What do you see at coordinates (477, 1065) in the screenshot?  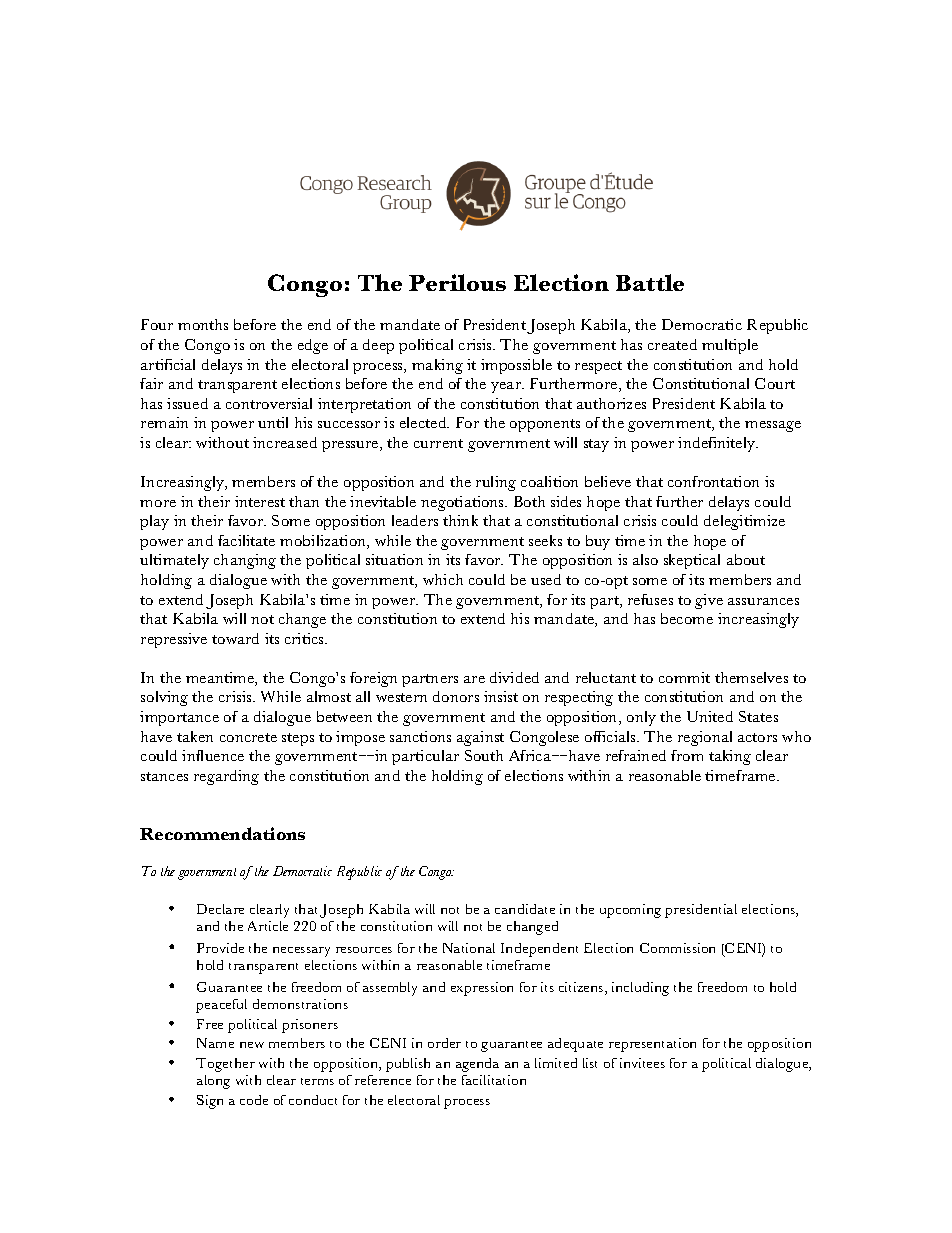 I see `agenda` at bounding box center [477, 1065].
